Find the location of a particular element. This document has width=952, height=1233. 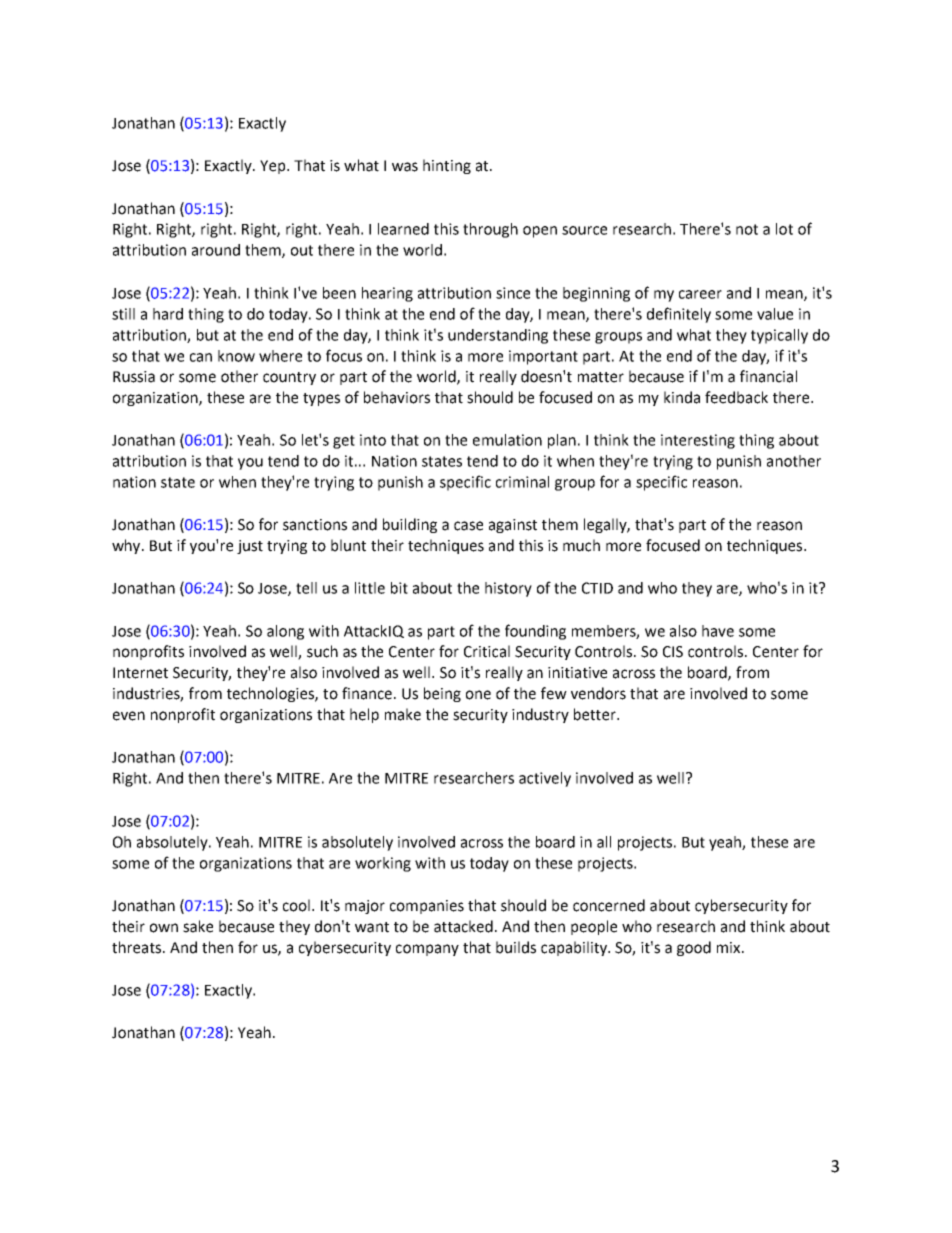

good is located at coordinates (694, 948).
